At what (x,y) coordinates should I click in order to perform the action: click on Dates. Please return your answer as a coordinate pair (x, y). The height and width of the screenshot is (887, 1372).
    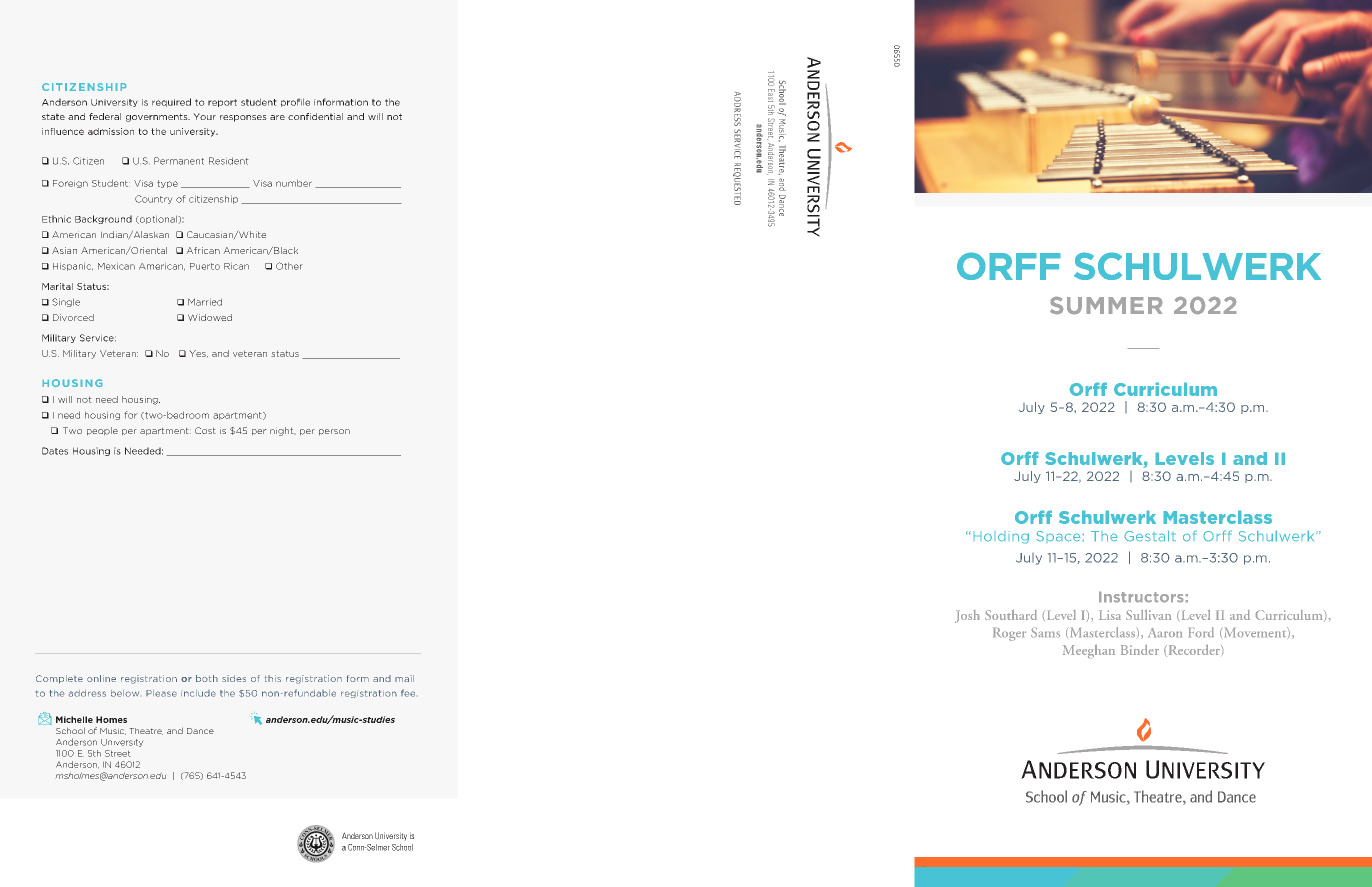
    Looking at the image, I should click on (55, 451).
